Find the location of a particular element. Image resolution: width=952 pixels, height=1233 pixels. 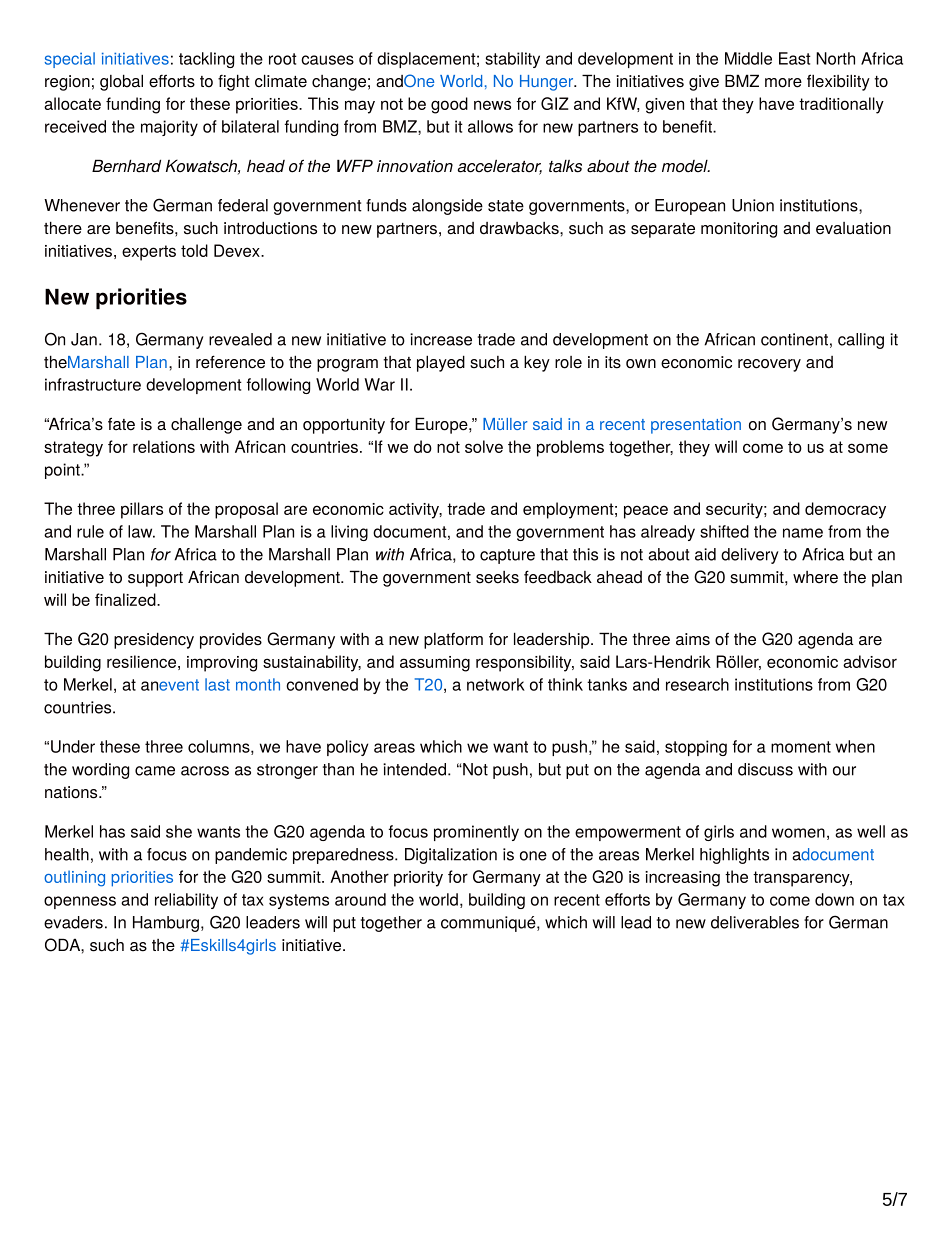

good is located at coordinates (449, 105).
